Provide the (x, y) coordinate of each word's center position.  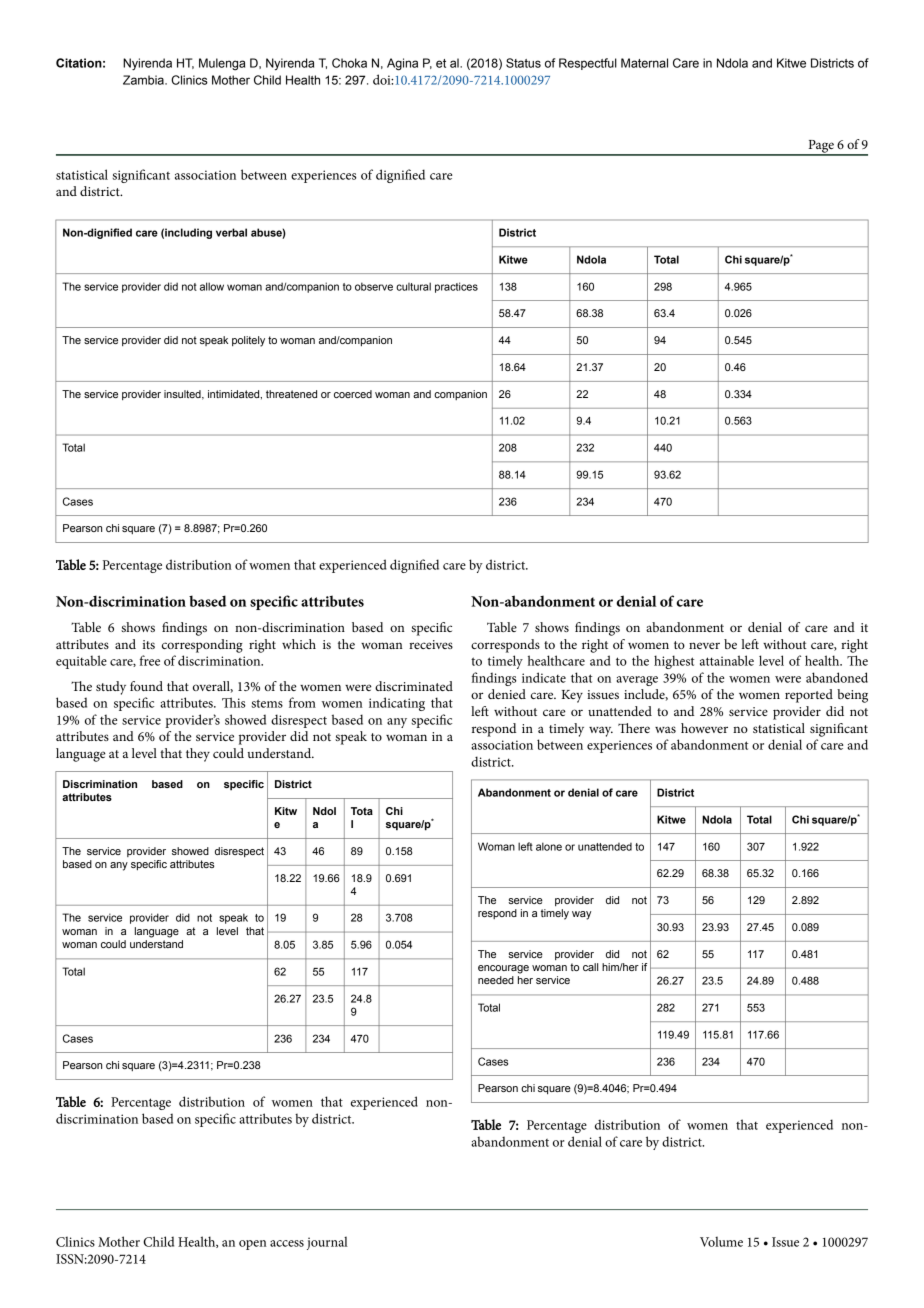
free (150, 660)
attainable (727, 660)
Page (821, 147)
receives (431, 644)
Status (523, 63)
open (253, 1245)
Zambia (144, 80)
